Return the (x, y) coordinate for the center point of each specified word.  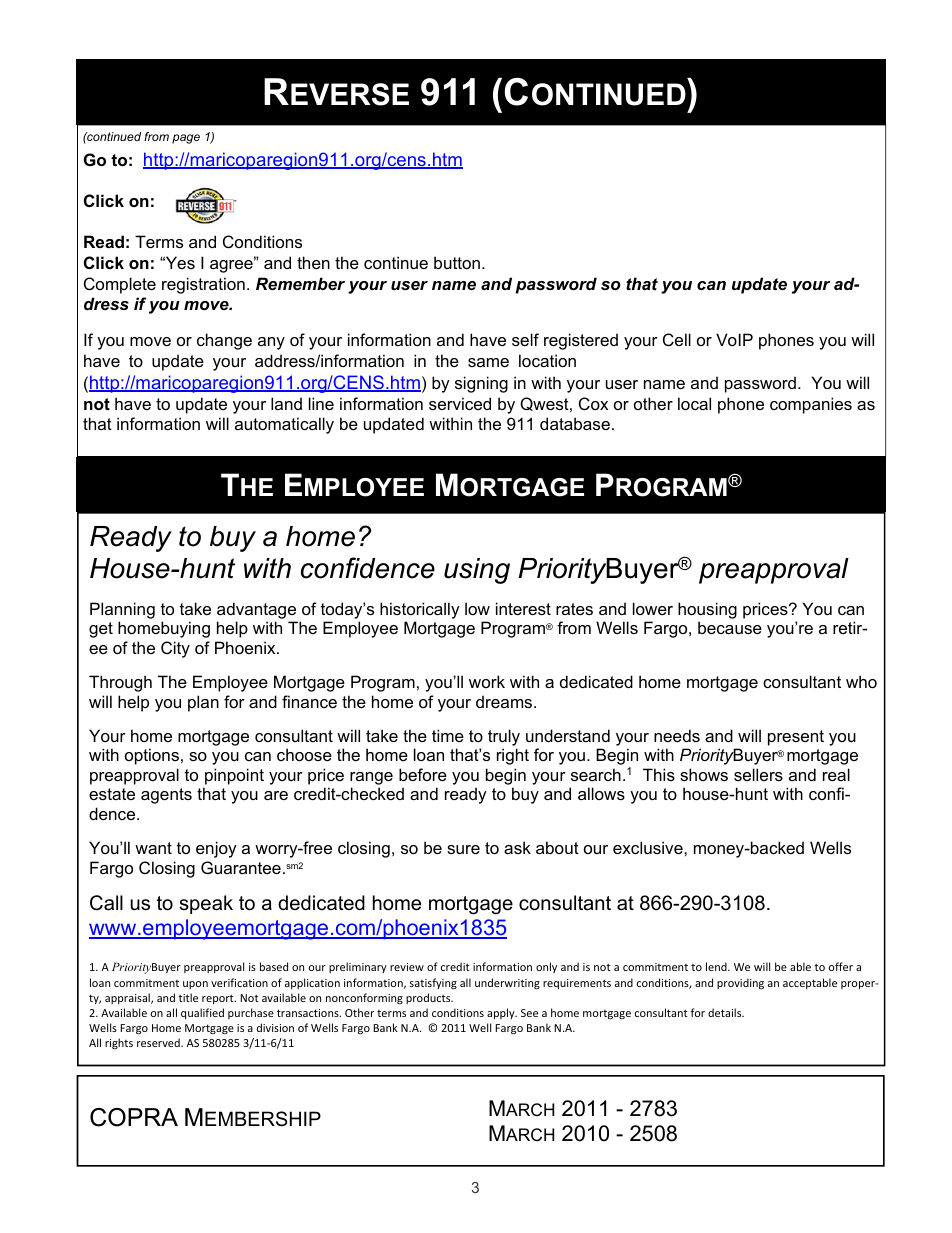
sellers (758, 774)
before (423, 774)
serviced (460, 403)
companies (811, 405)
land (286, 403)
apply (502, 1013)
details (726, 1012)
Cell (677, 339)
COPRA (134, 1117)
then (313, 262)
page (186, 139)
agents (166, 796)
